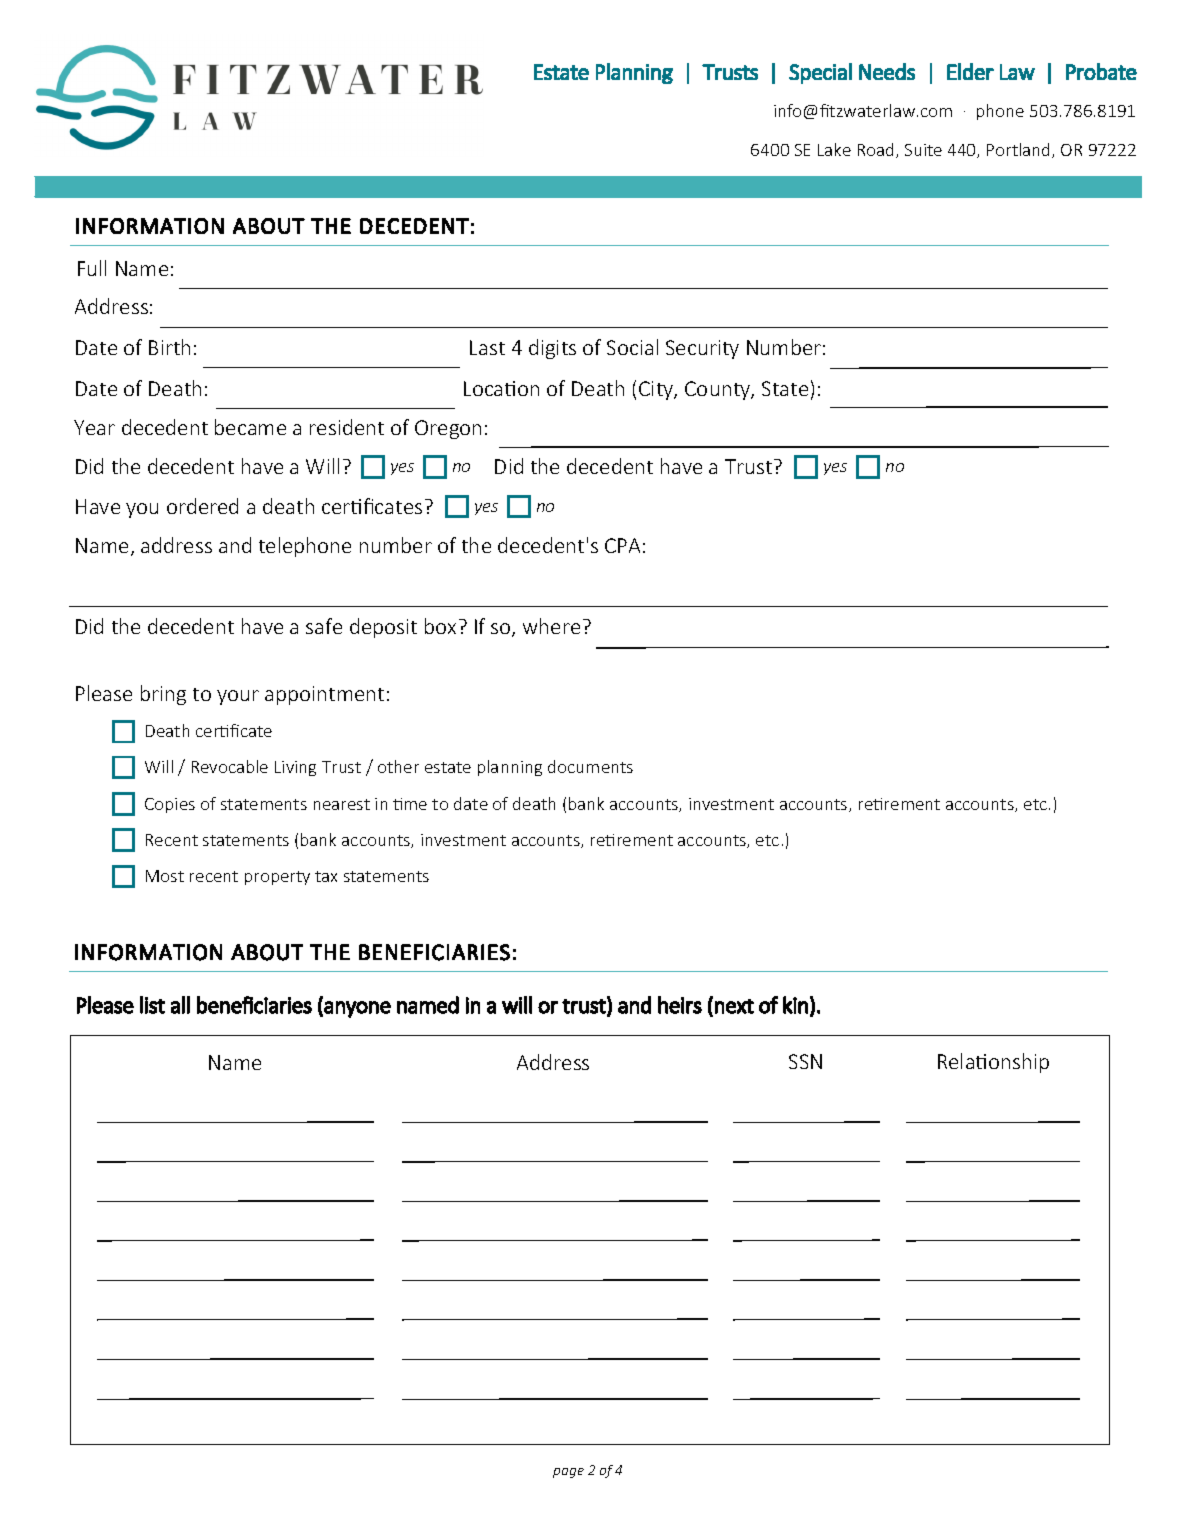 Image resolution: width=1177 pixels, height=1524 pixels. I want to click on all, so click(180, 1005).
